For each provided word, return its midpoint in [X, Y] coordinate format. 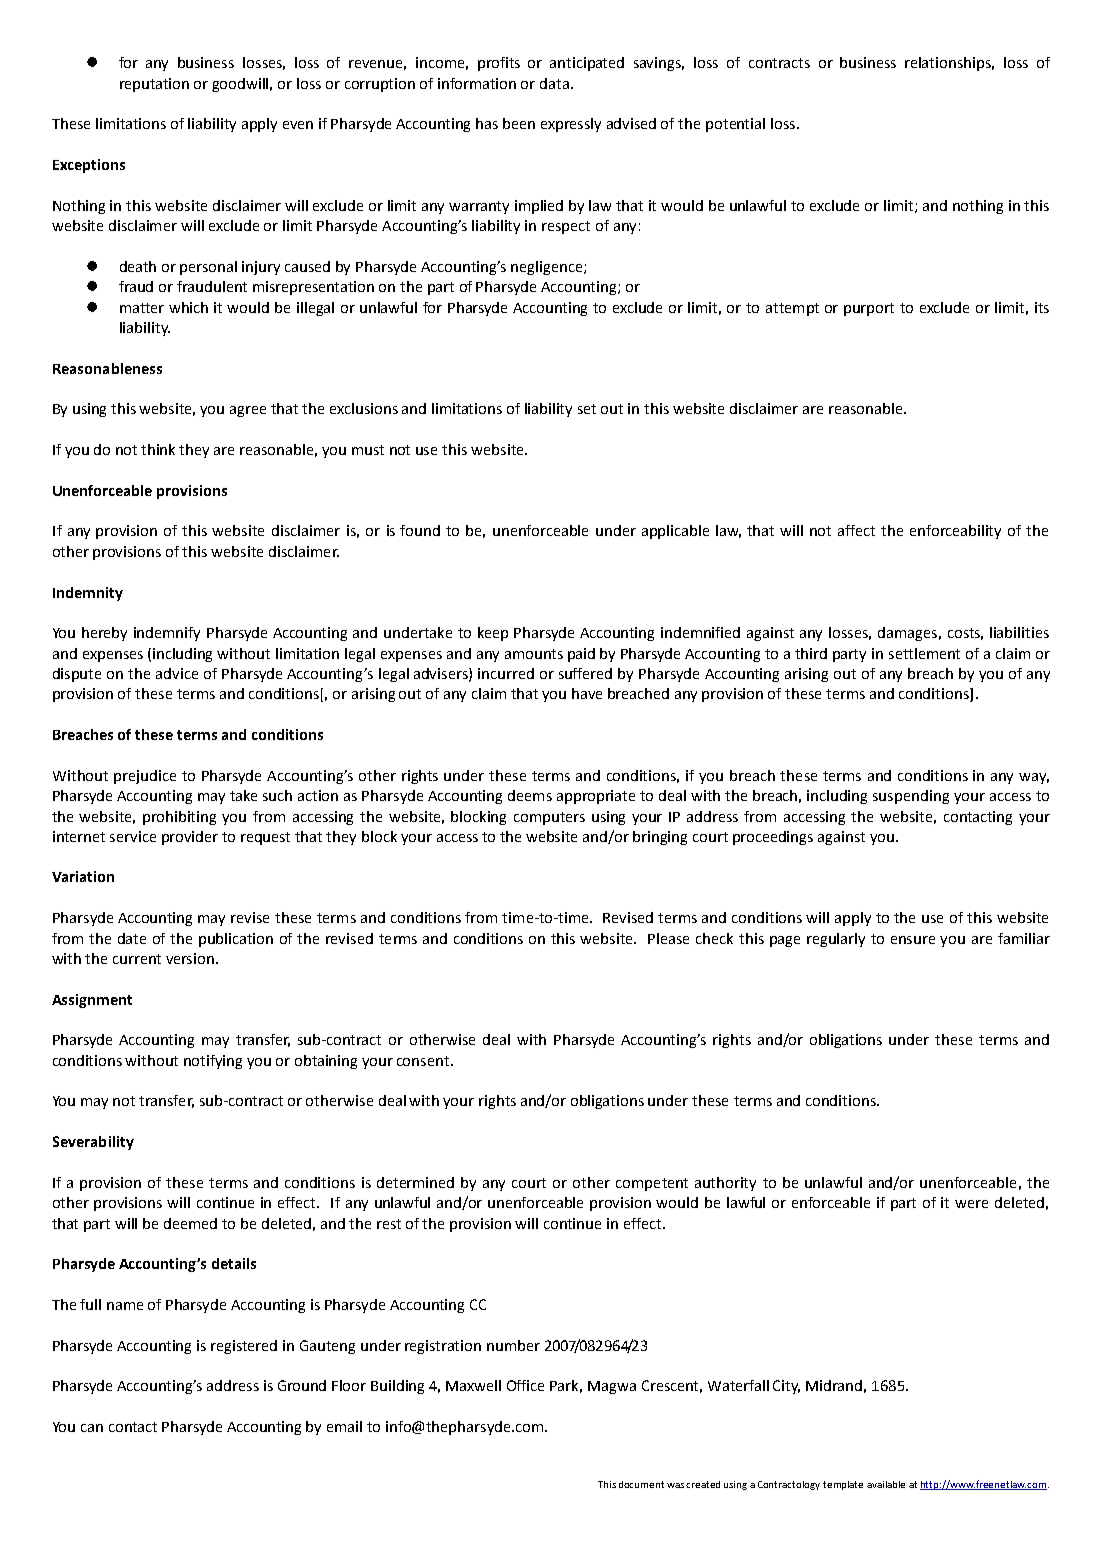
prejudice [145, 777]
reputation [154, 85]
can [92, 1428]
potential [735, 125]
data [554, 83]
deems [530, 795]
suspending [911, 797]
